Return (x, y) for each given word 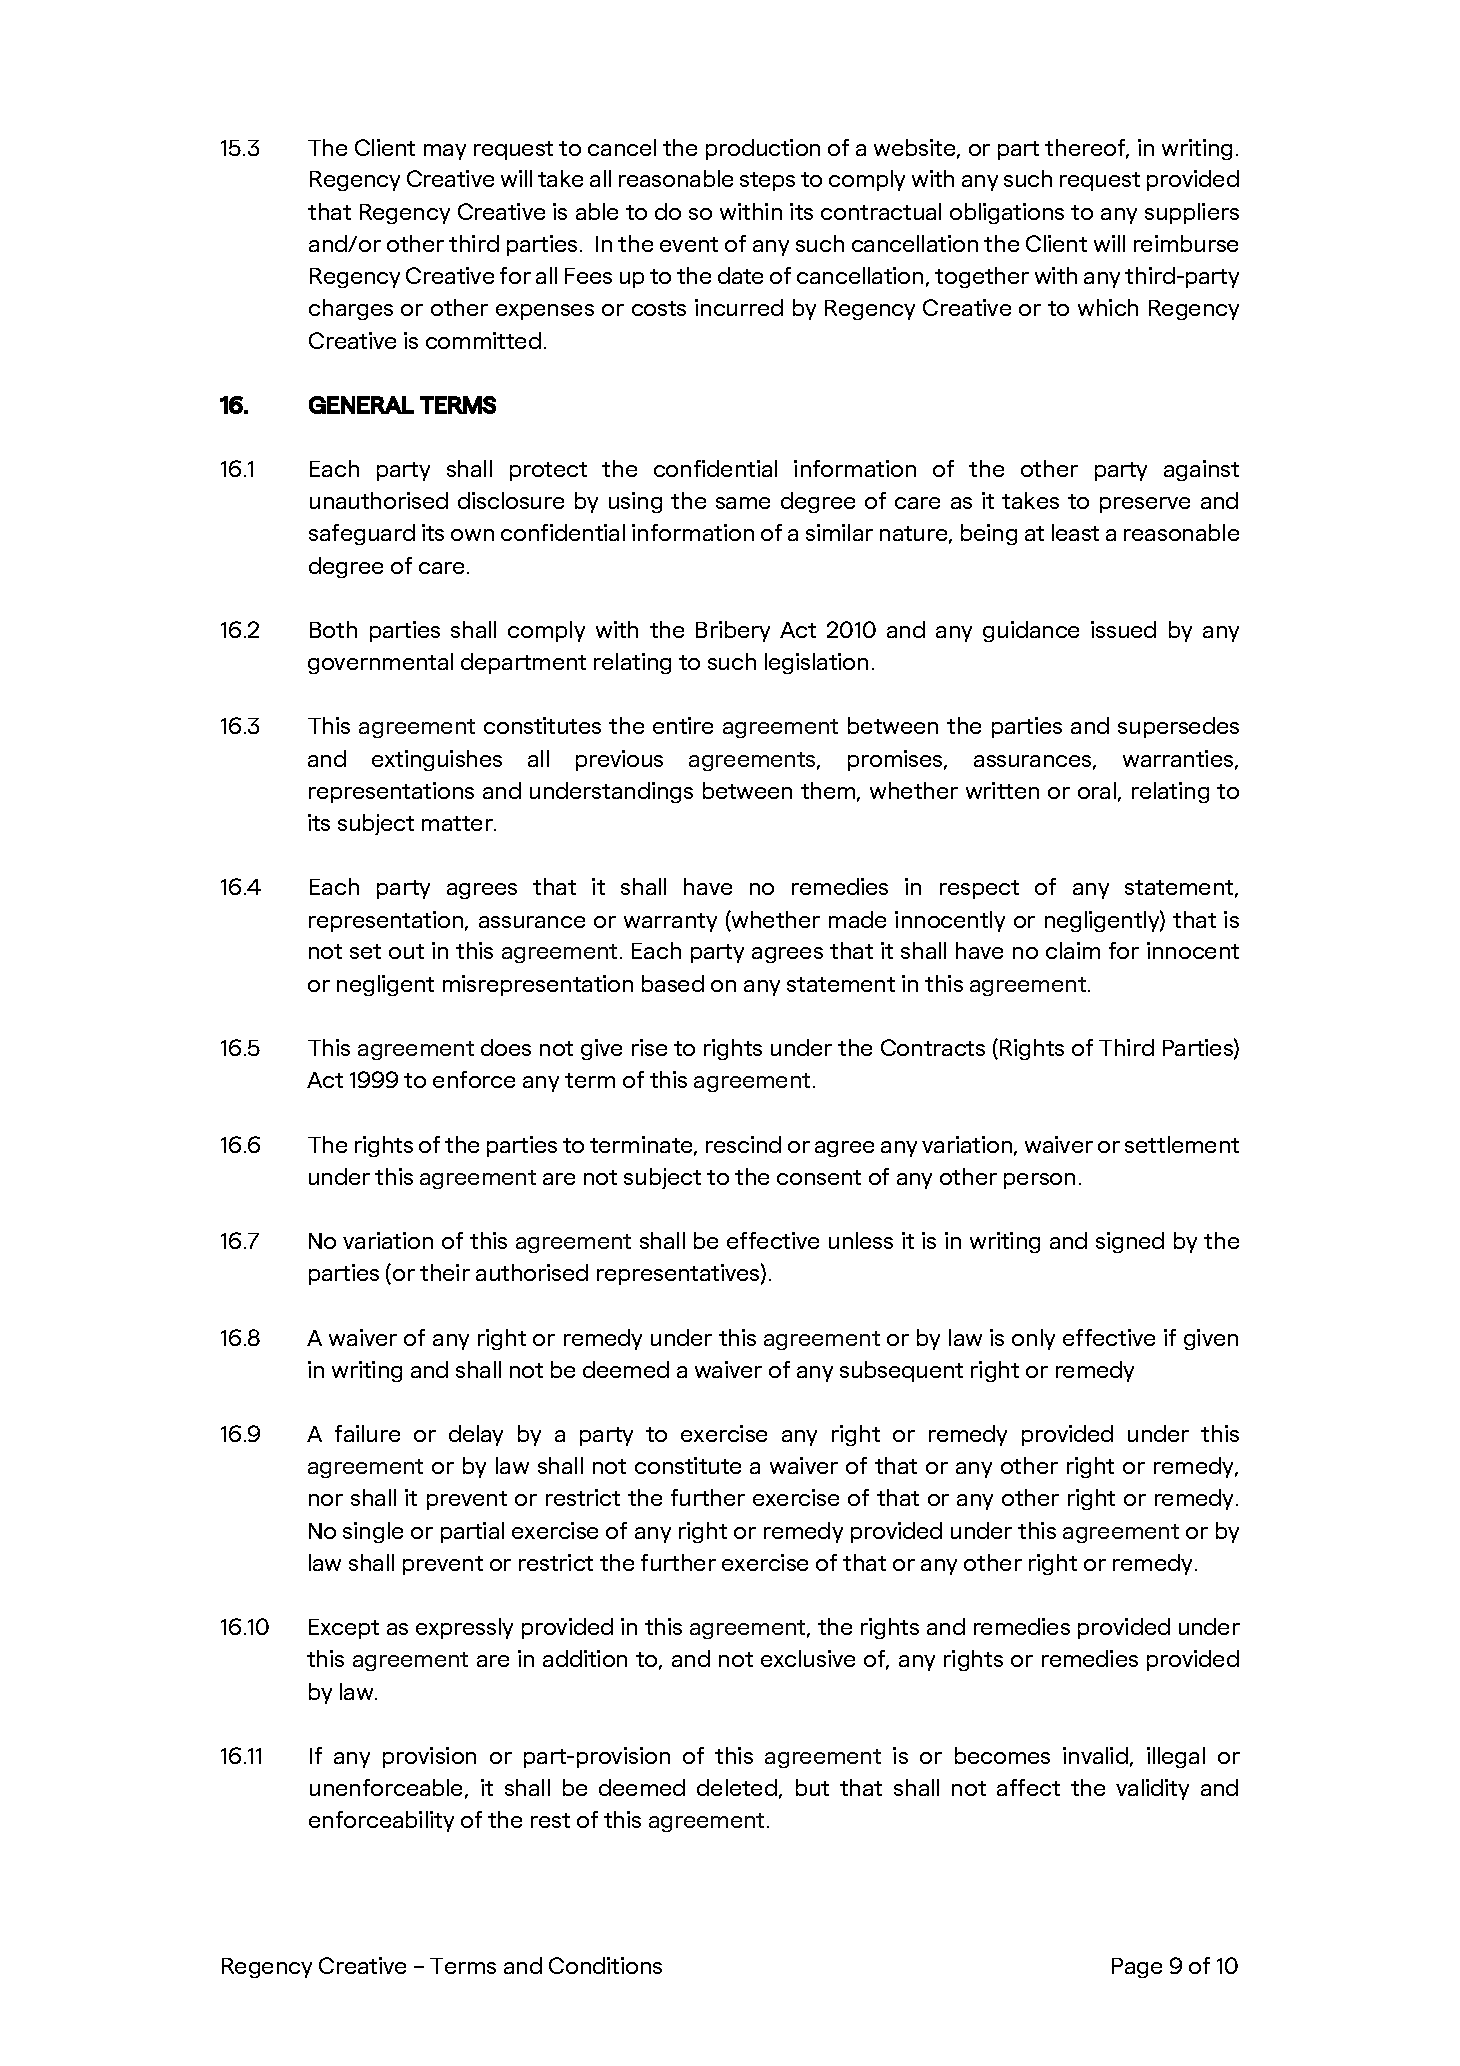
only (1033, 1339)
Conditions (605, 1965)
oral (1097, 790)
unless (861, 1240)
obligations (1007, 213)
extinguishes (437, 760)
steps (767, 181)
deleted (737, 1787)
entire (683, 725)
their (445, 1272)
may (445, 152)
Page (1137, 1968)
